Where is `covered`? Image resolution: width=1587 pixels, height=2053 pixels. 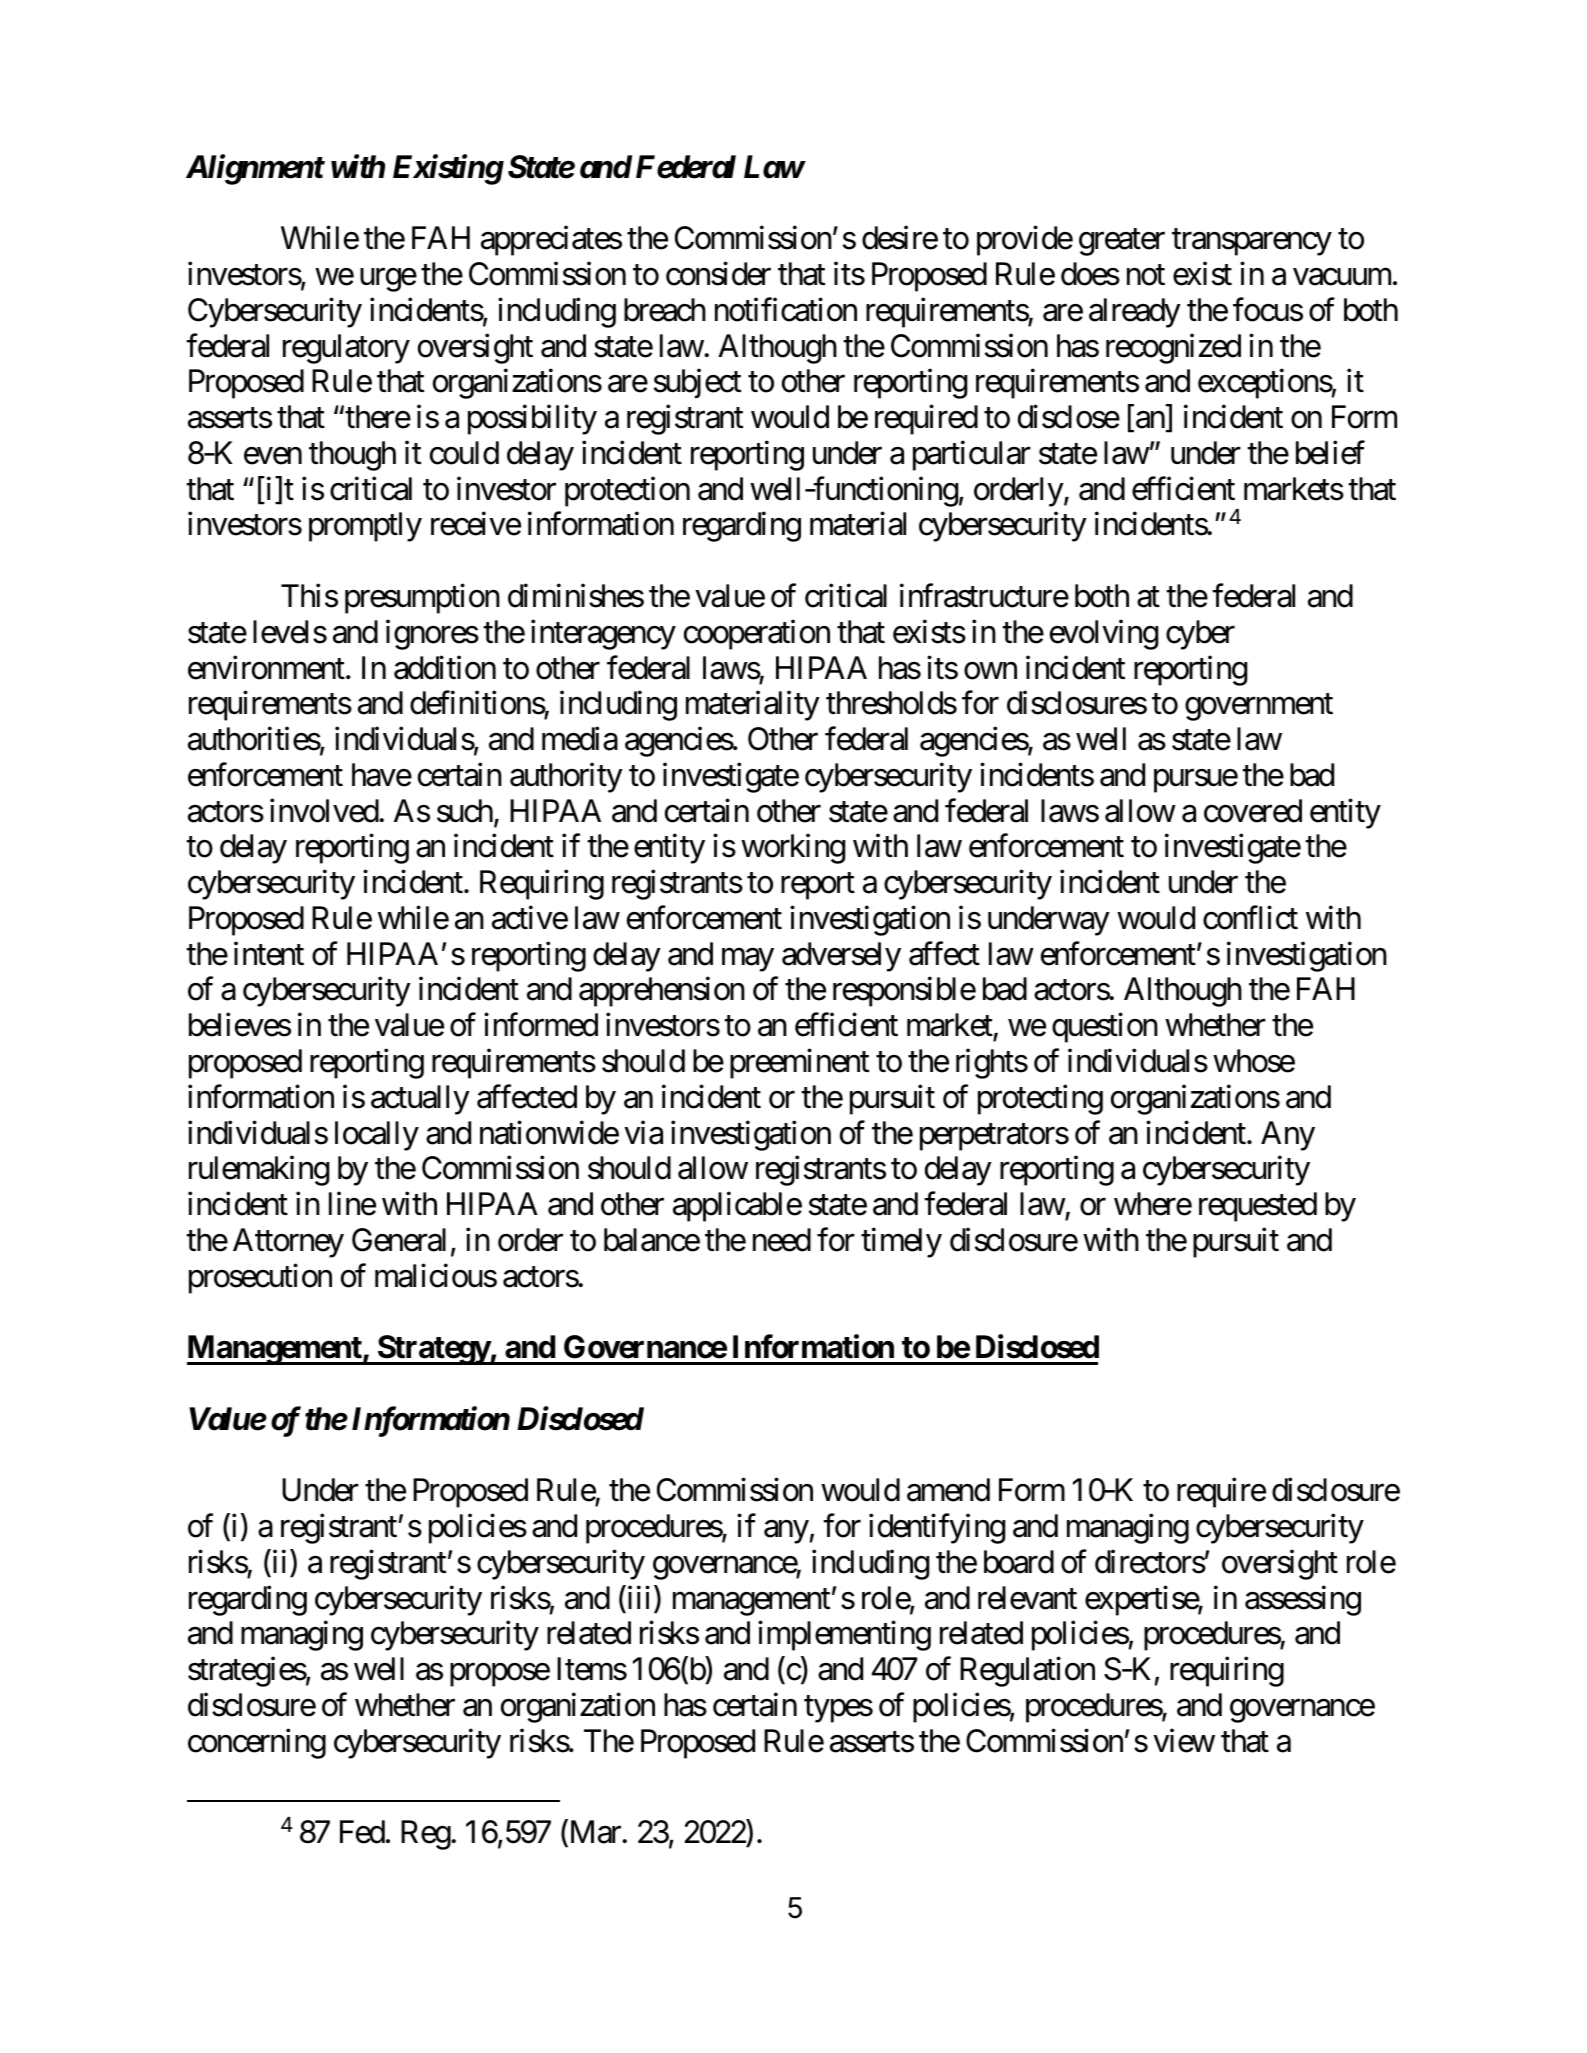
covered is located at coordinates (1253, 811).
